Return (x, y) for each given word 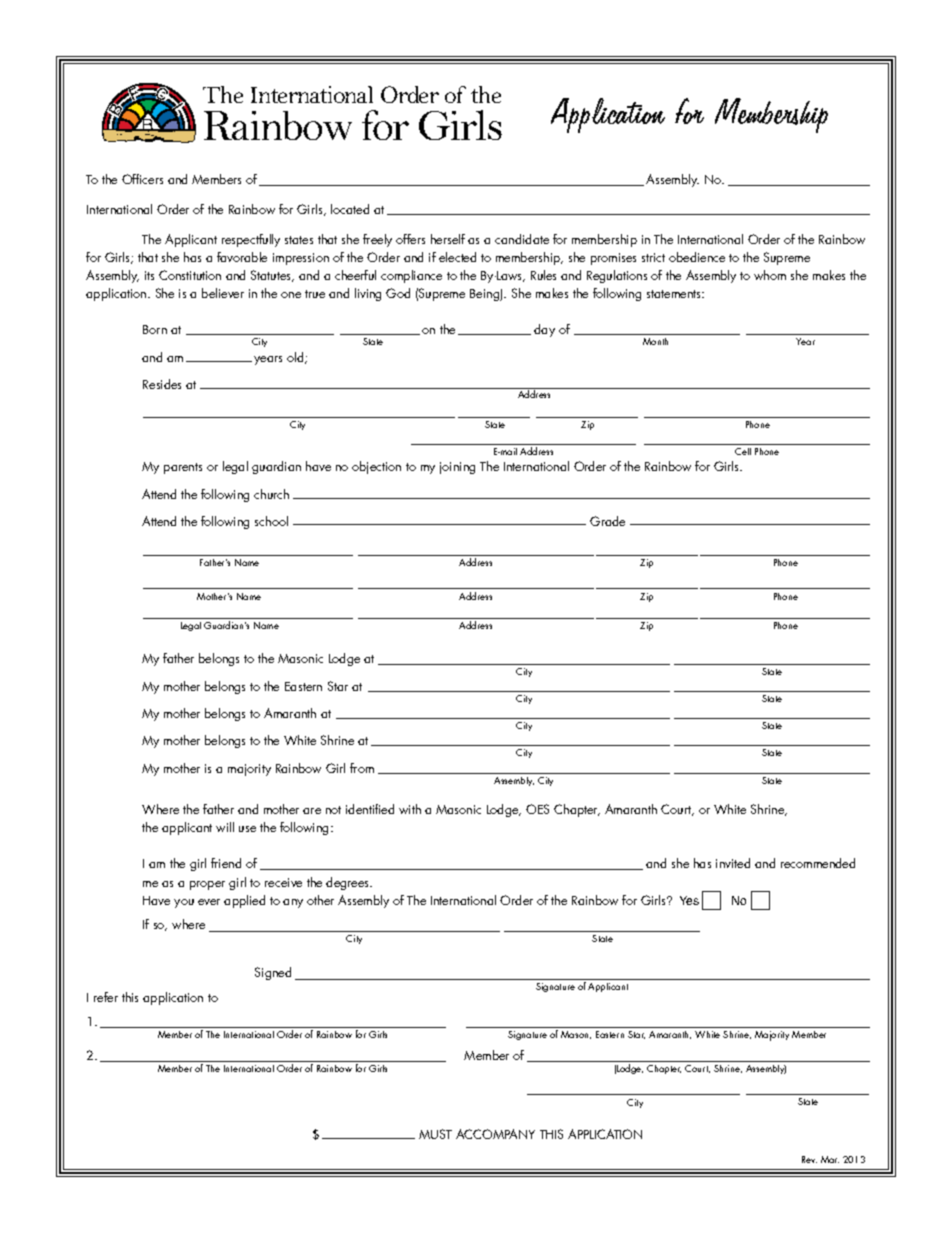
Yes (689, 900)
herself (448, 239)
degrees (349, 883)
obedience (697, 257)
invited (733, 863)
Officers (142, 179)
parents (183, 468)
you (184, 903)
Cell (743, 451)
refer (106, 997)
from (362, 768)
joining (457, 468)
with (410, 809)
